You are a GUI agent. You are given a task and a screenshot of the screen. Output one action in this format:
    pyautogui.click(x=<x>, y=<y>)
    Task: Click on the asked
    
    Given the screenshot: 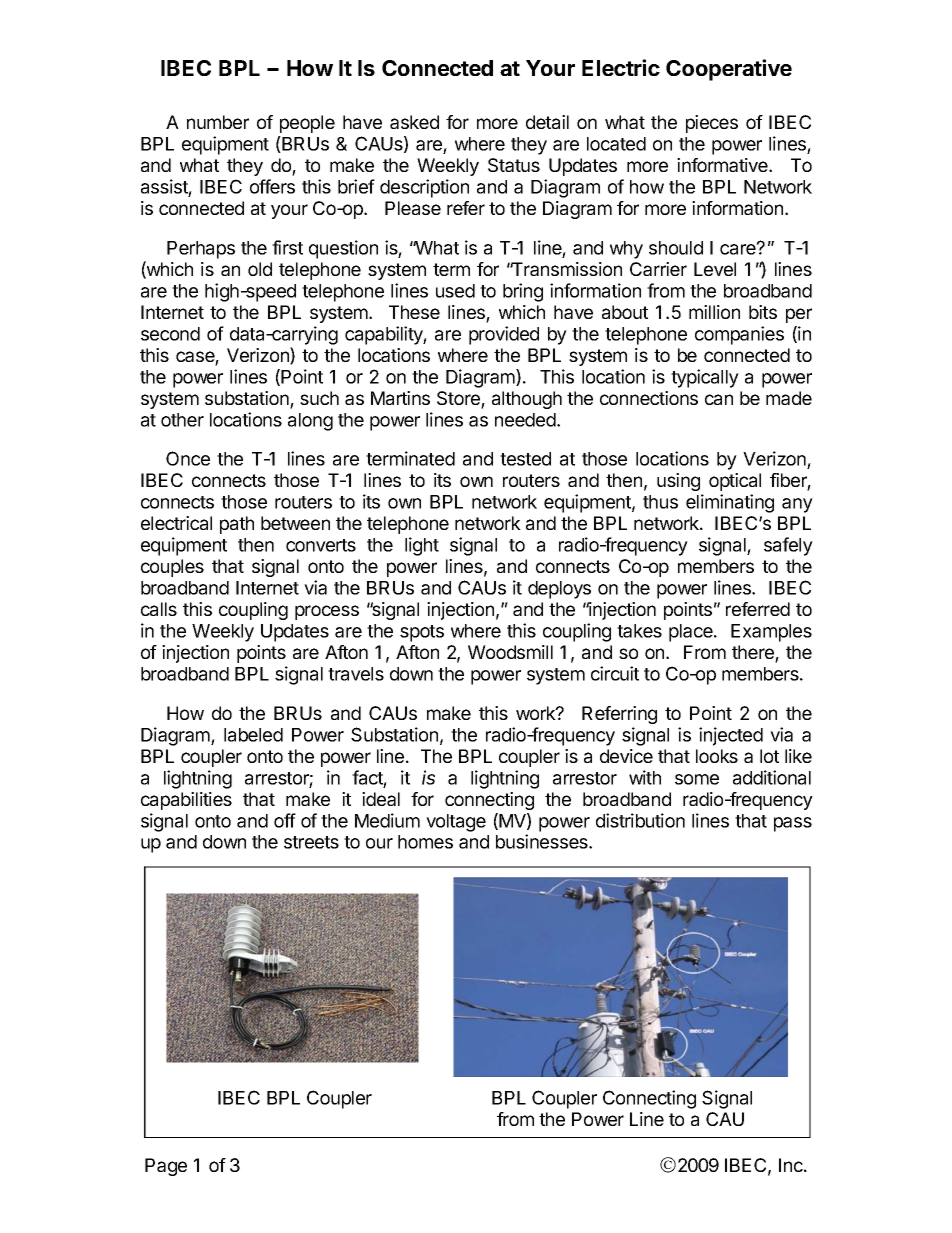 What is the action you would take?
    pyautogui.click(x=414, y=122)
